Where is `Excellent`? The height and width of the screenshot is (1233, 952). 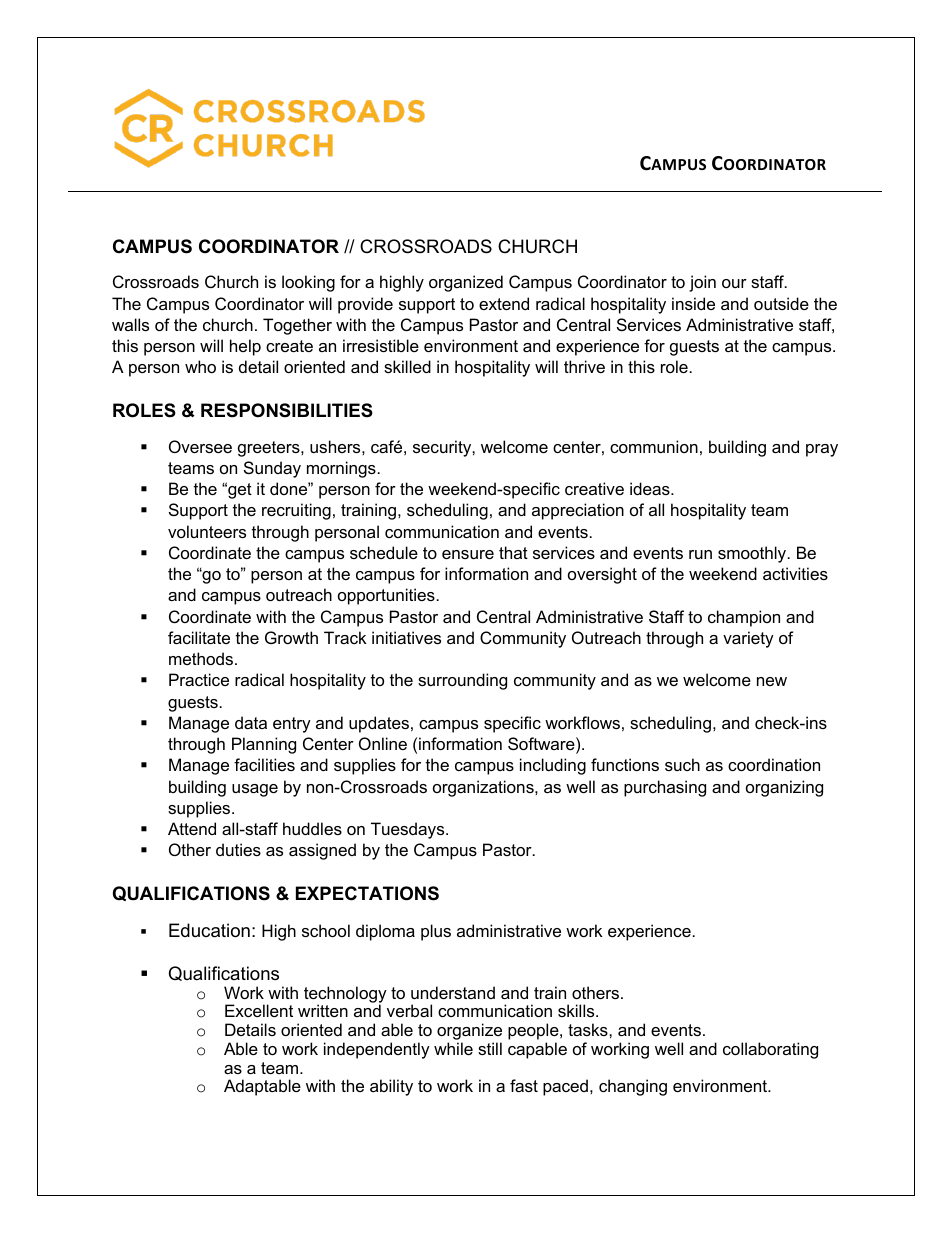
Excellent is located at coordinates (259, 1010).
